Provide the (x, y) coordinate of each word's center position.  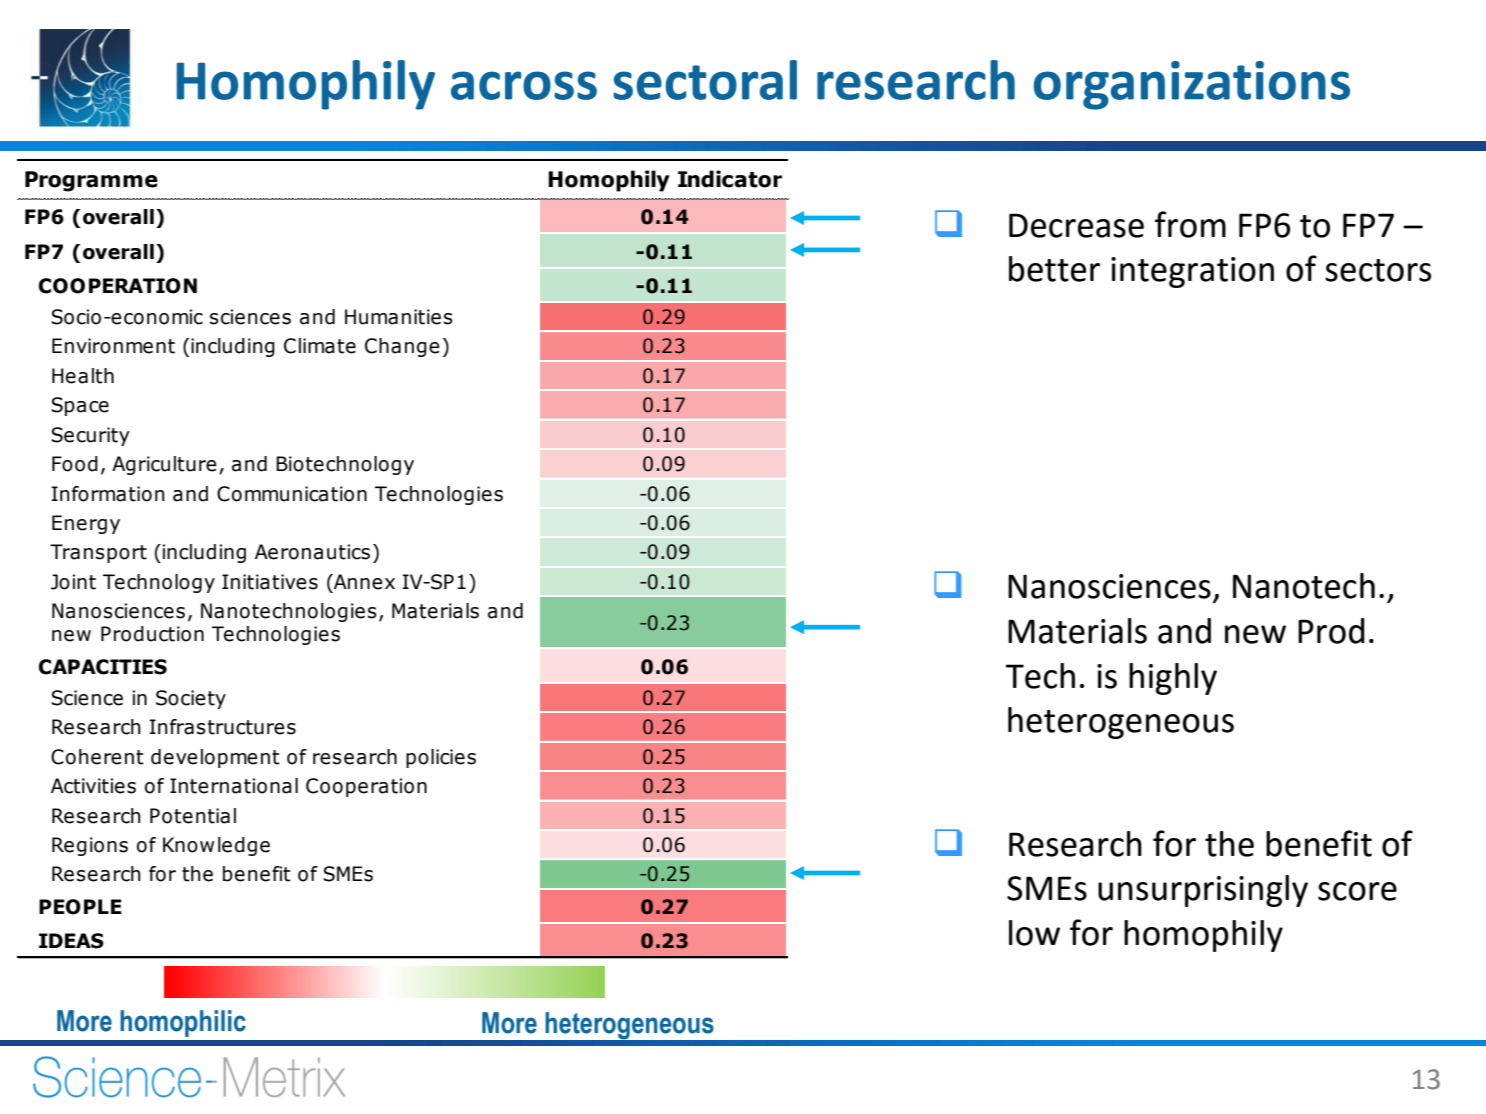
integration (1192, 272)
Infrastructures (223, 727)
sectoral (705, 80)
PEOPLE (80, 907)
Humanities (399, 317)
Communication (292, 494)
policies (441, 758)
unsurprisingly (1203, 891)
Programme (91, 181)
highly (1173, 679)
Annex (363, 582)
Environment (113, 346)
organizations (1192, 85)
